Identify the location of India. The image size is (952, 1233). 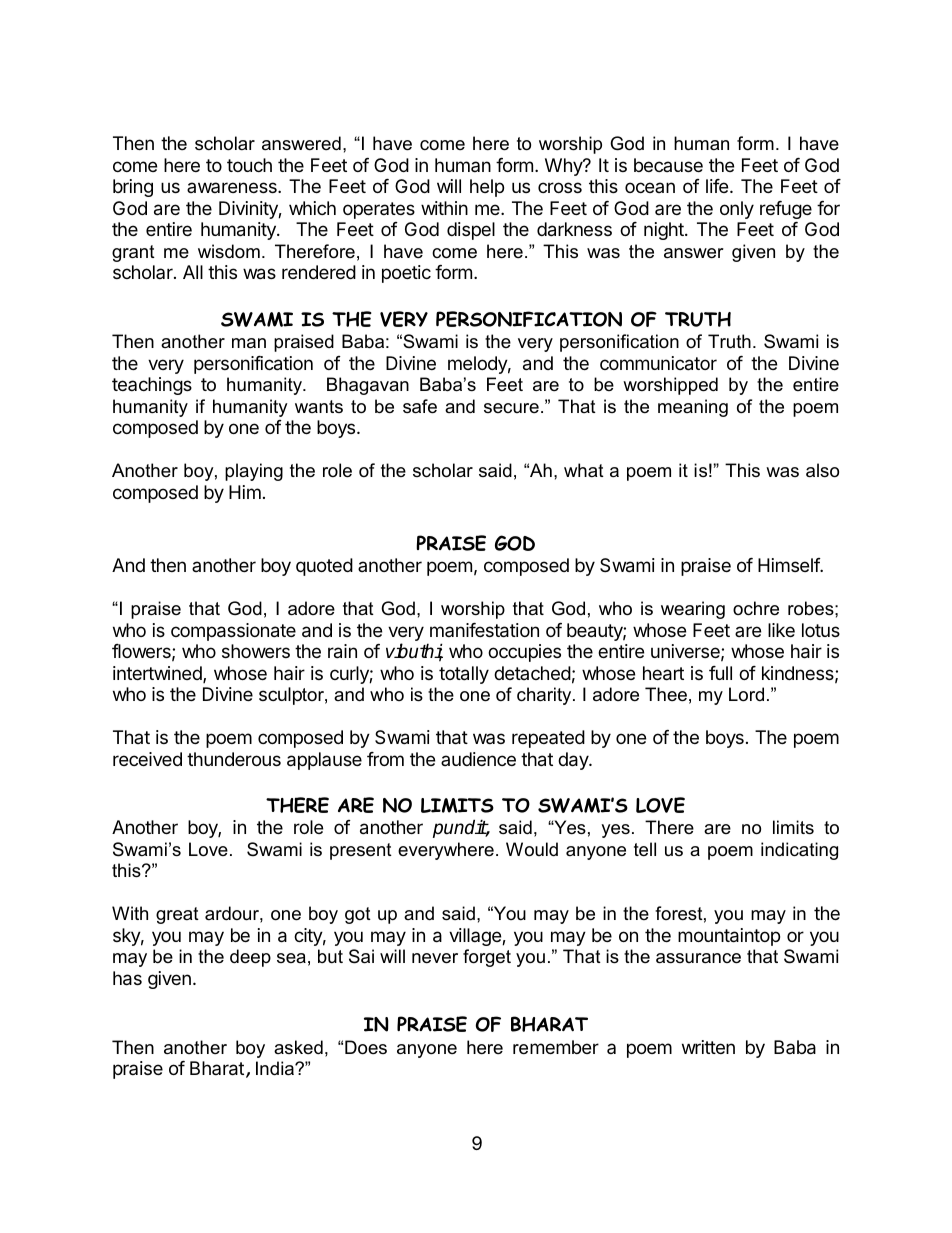
(276, 1068).
